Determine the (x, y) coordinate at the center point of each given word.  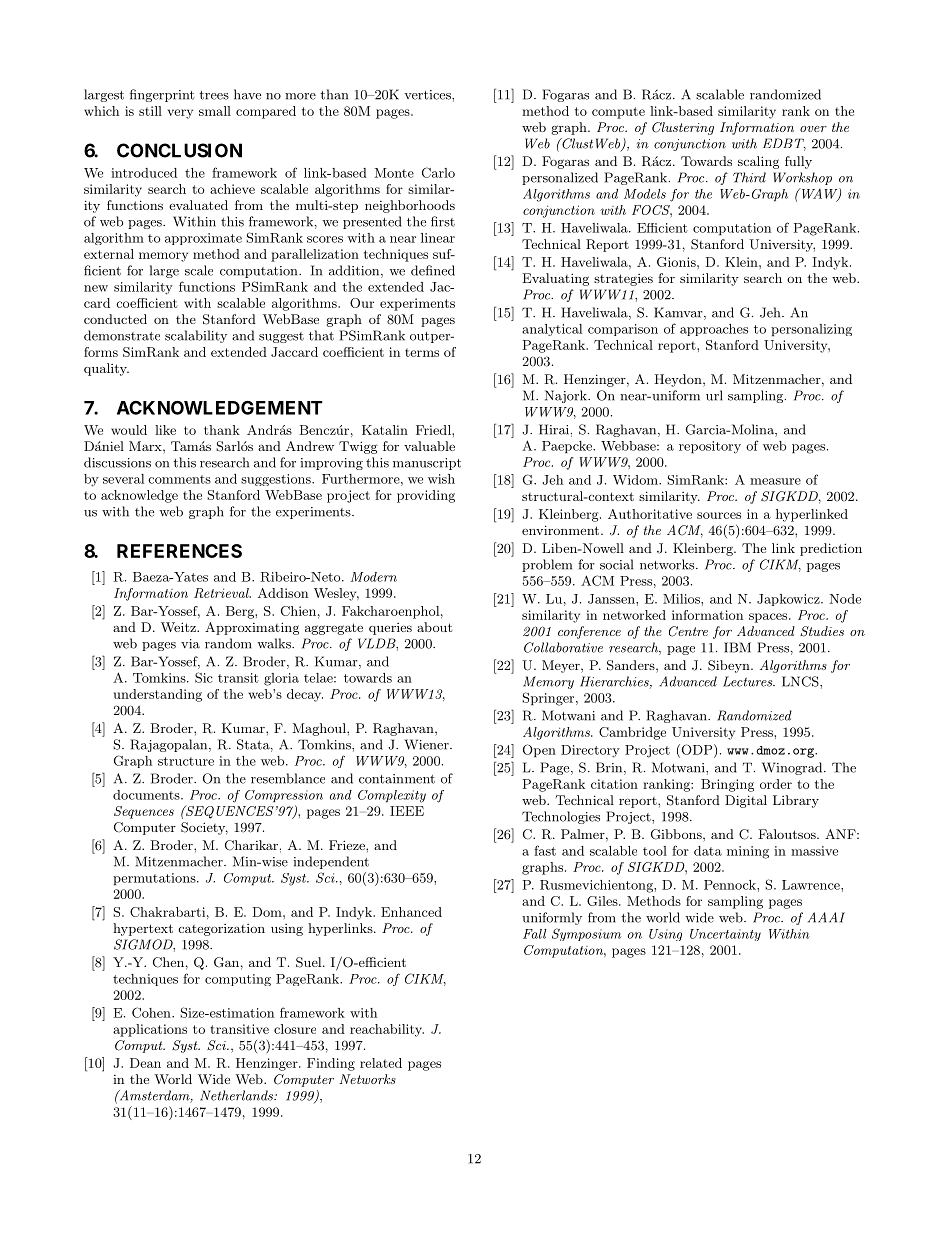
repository (710, 447)
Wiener (427, 744)
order (776, 784)
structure (186, 761)
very (180, 114)
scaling (758, 162)
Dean (145, 1063)
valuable (429, 446)
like (165, 430)
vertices (428, 95)
